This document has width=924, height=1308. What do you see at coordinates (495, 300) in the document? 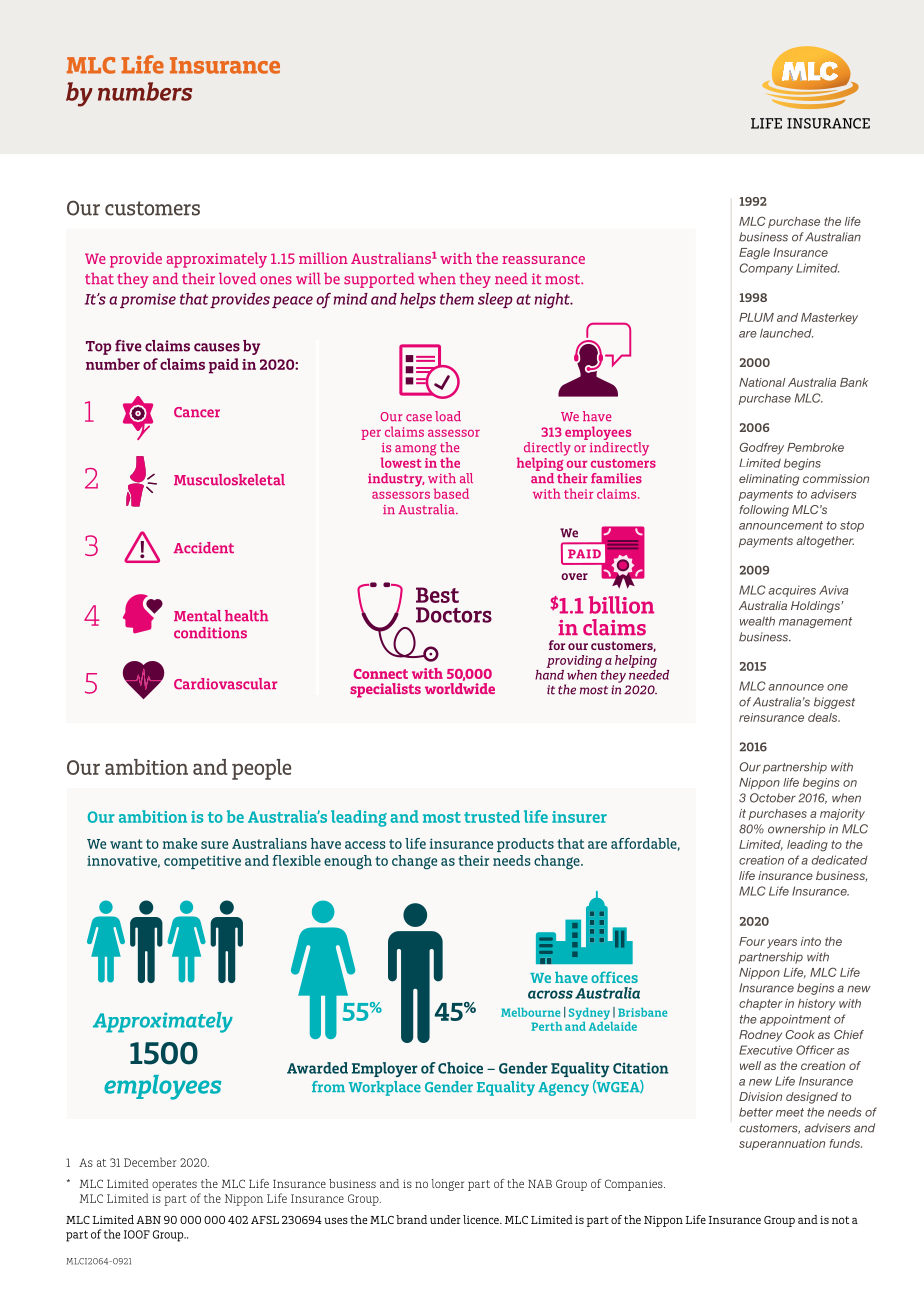
I see `sleep` at bounding box center [495, 300].
